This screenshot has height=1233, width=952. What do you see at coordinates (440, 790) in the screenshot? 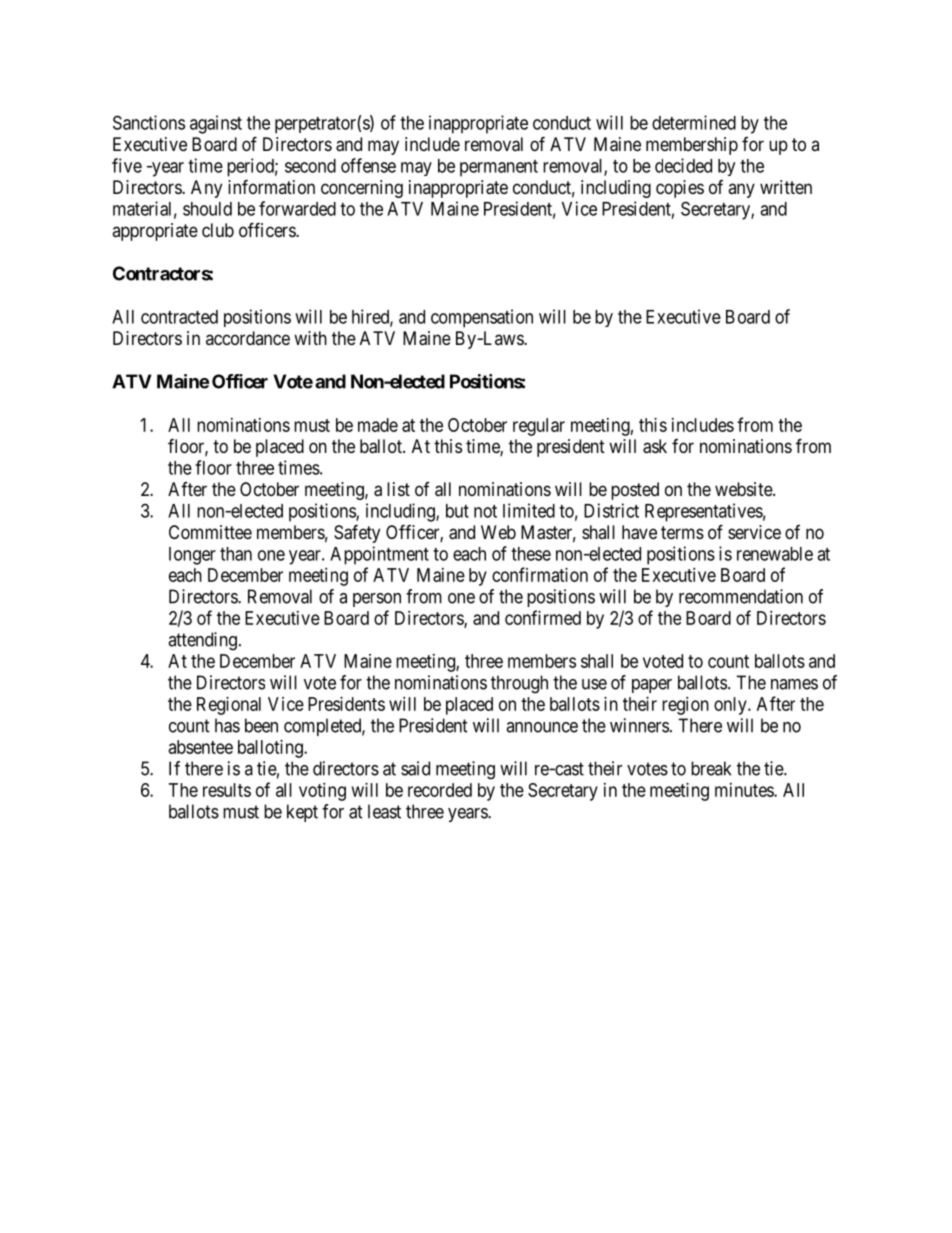
I see `recorded` at bounding box center [440, 790].
